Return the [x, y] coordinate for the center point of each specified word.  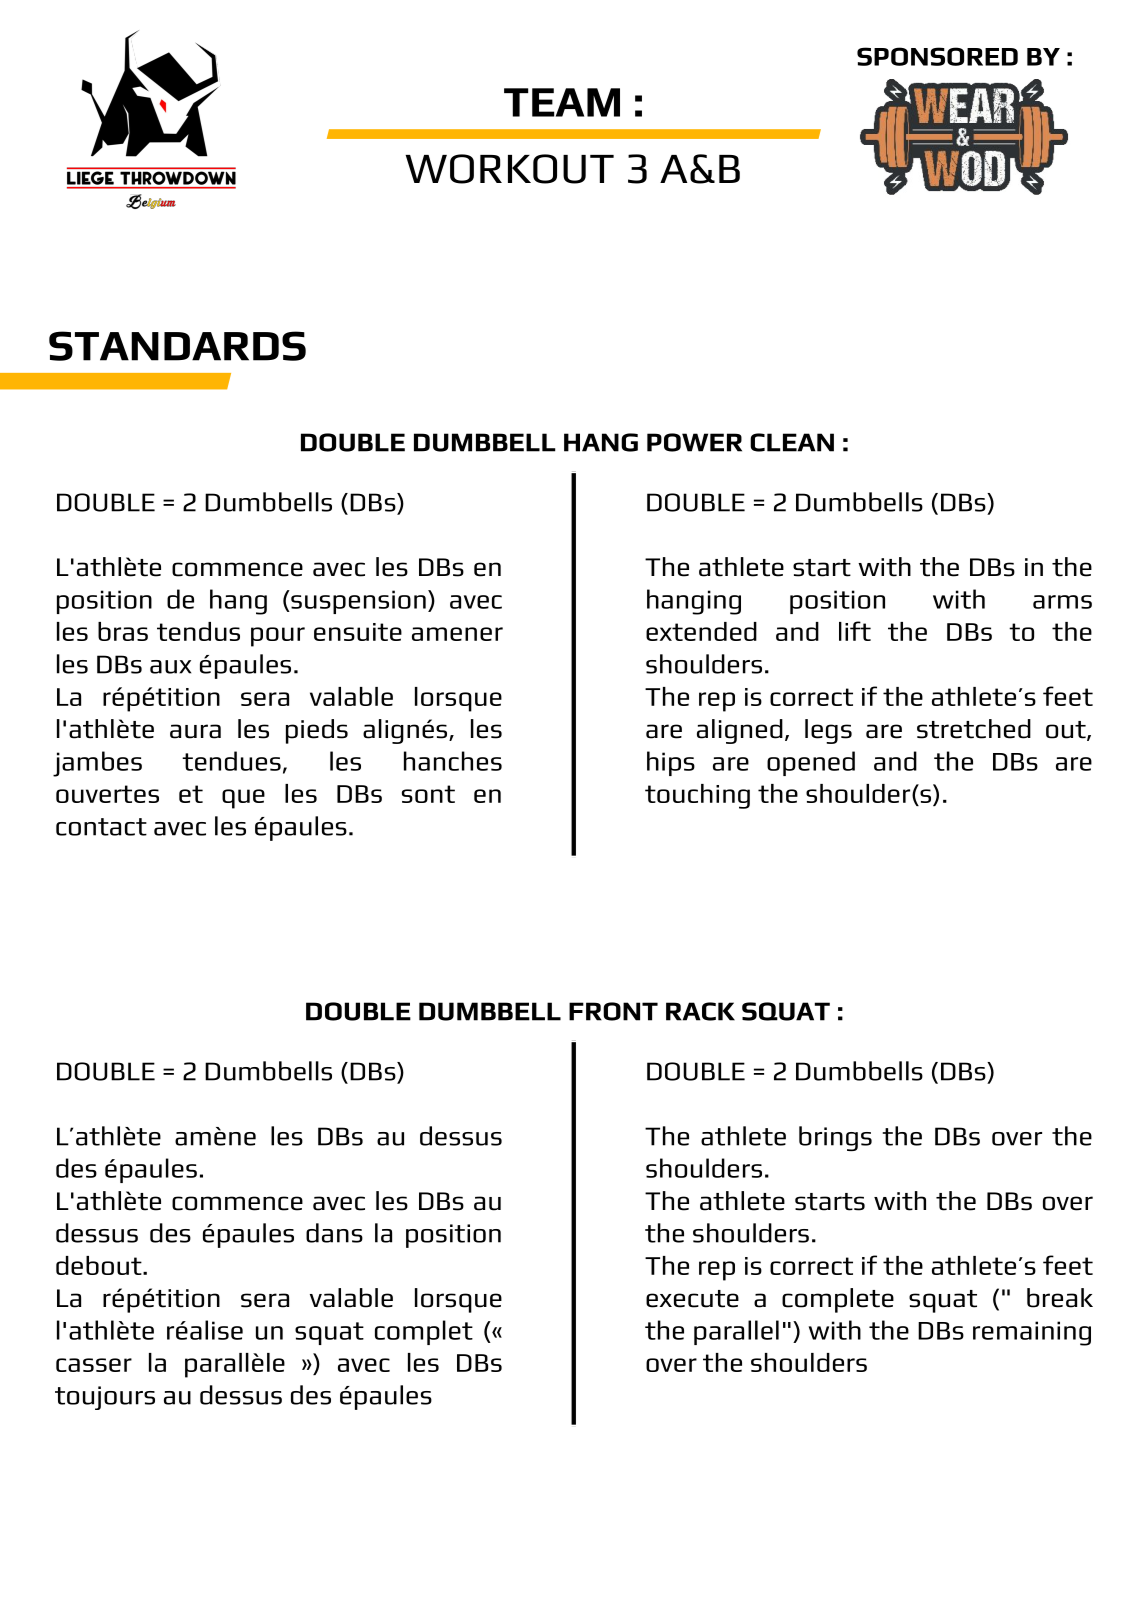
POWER [694, 442]
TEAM [562, 102]
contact [101, 827]
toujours [105, 1398]
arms [1062, 602]
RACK [700, 1011]
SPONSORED [937, 56]
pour [278, 637]
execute [692, 1299]
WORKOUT [509, 169]
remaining [1032, 1333]
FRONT [613, 1011]
